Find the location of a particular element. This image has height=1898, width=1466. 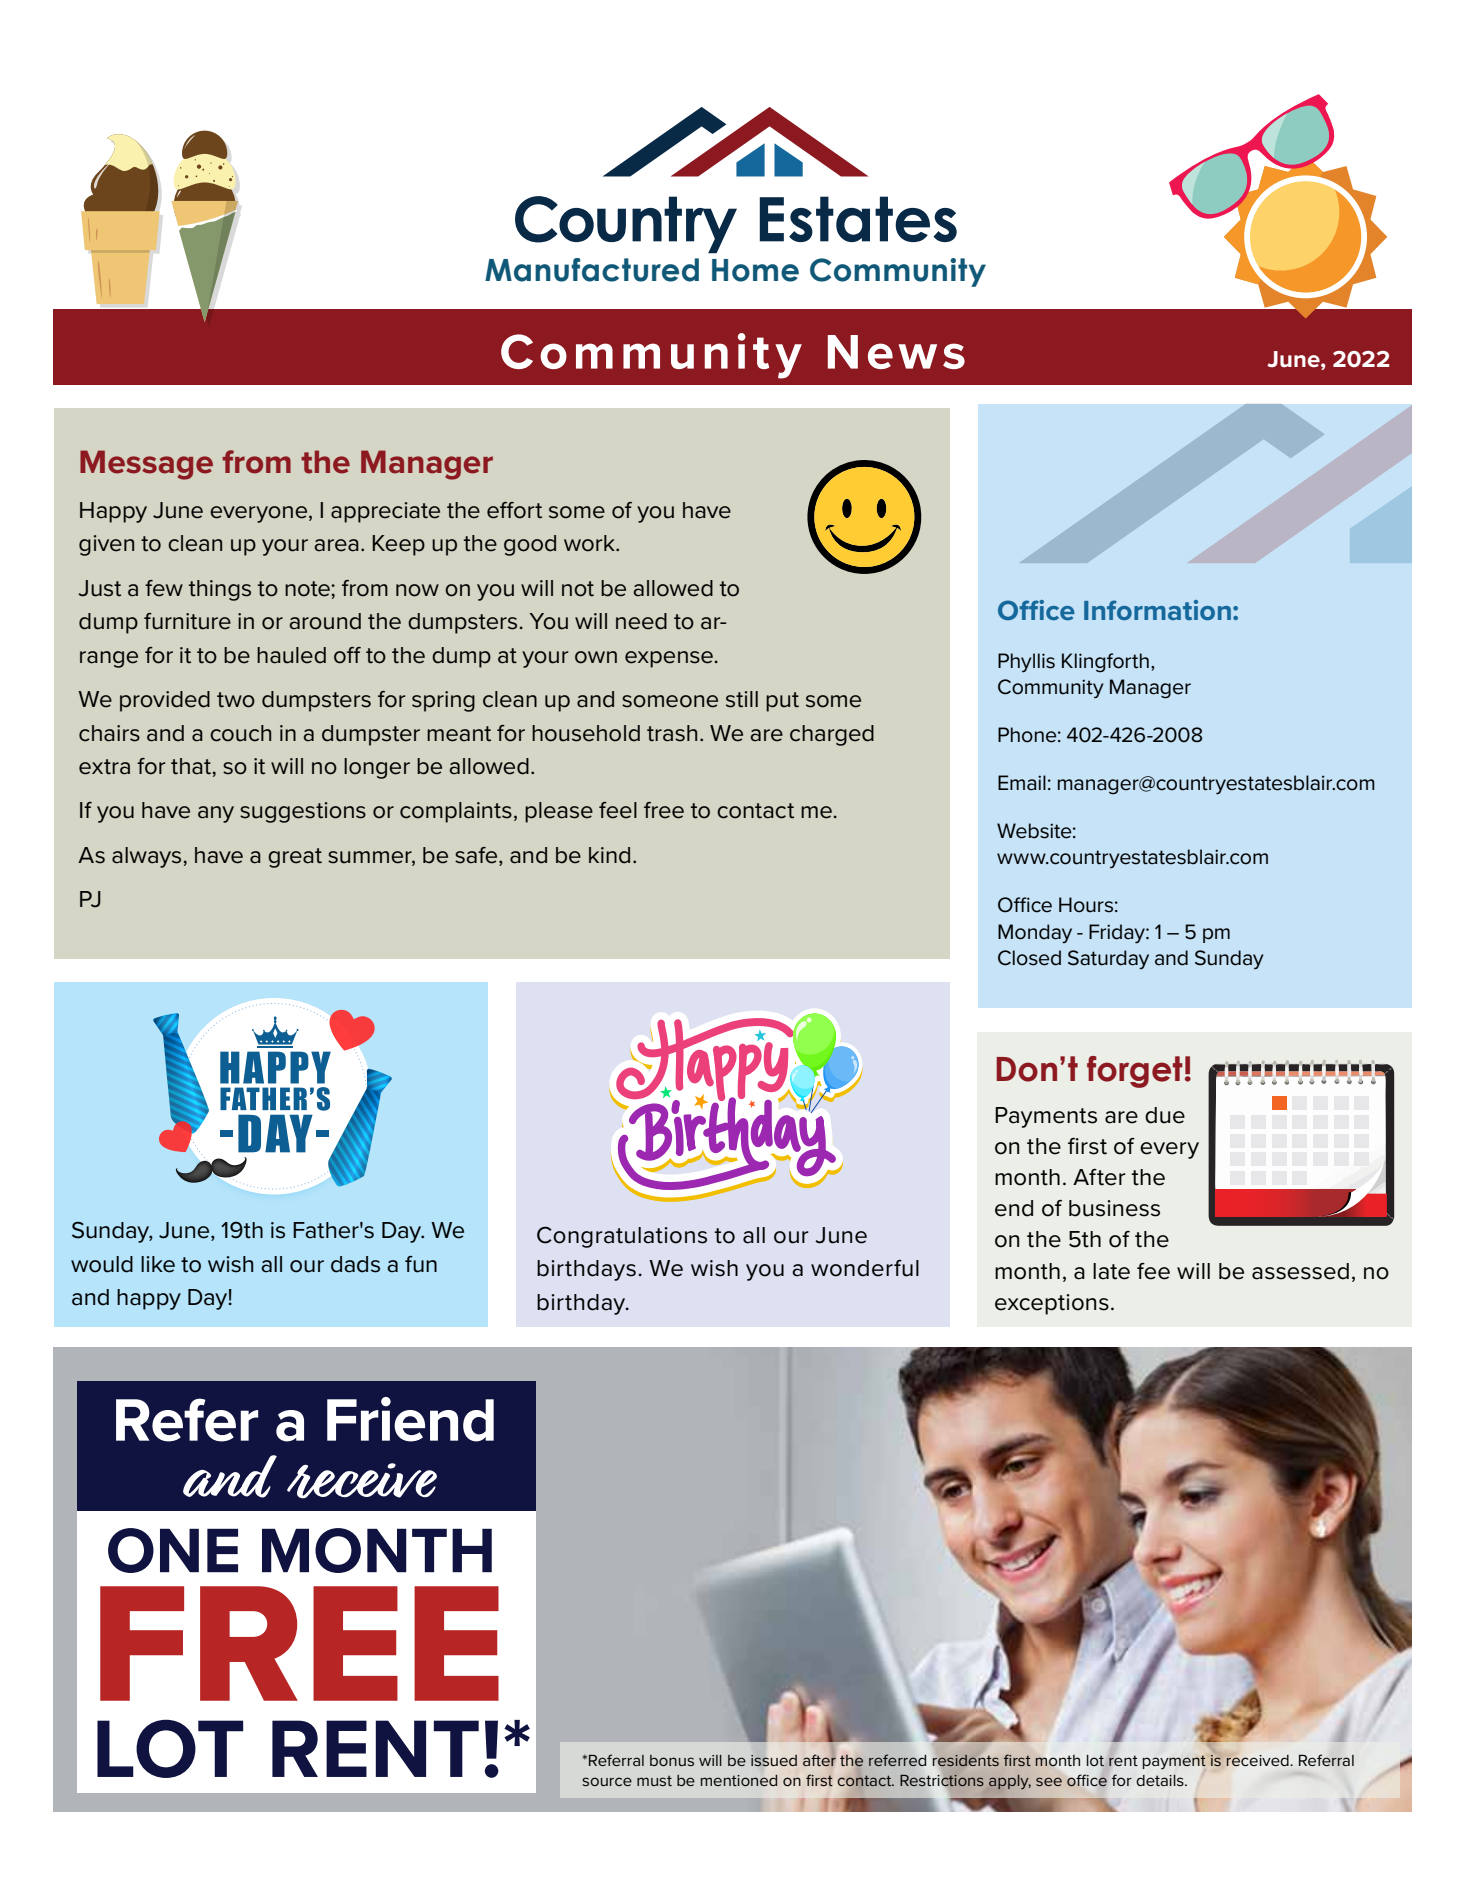

like is located at coordinates (158, 1264).
